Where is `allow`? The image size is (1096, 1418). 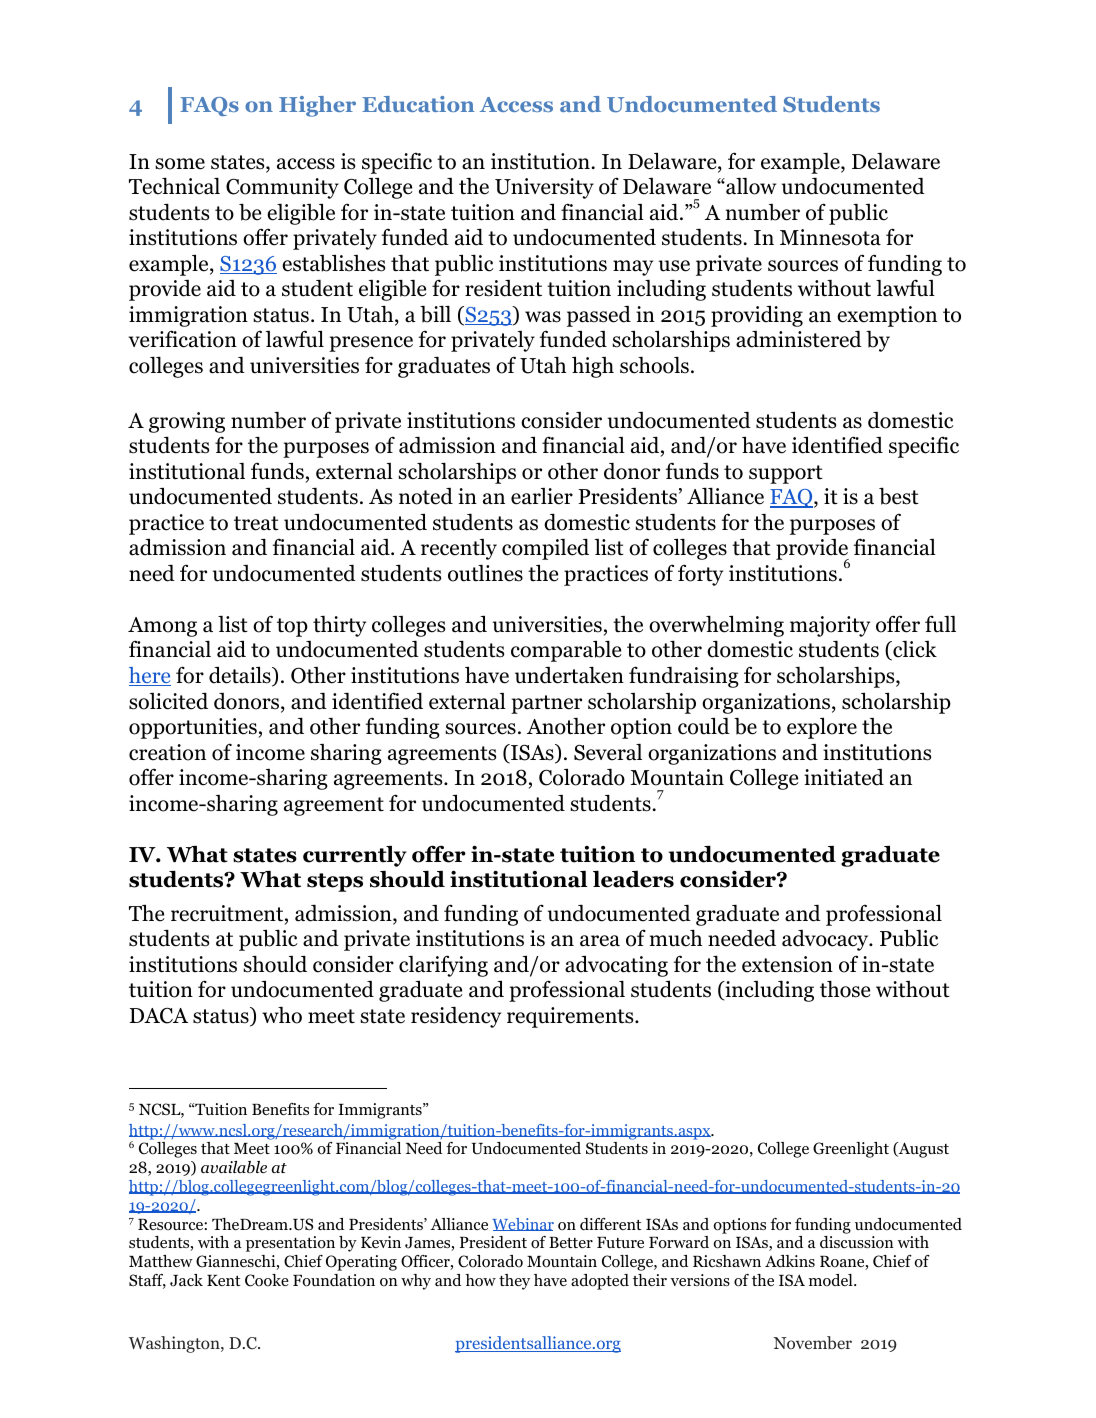 allow is located at coordinates (750, 186).
